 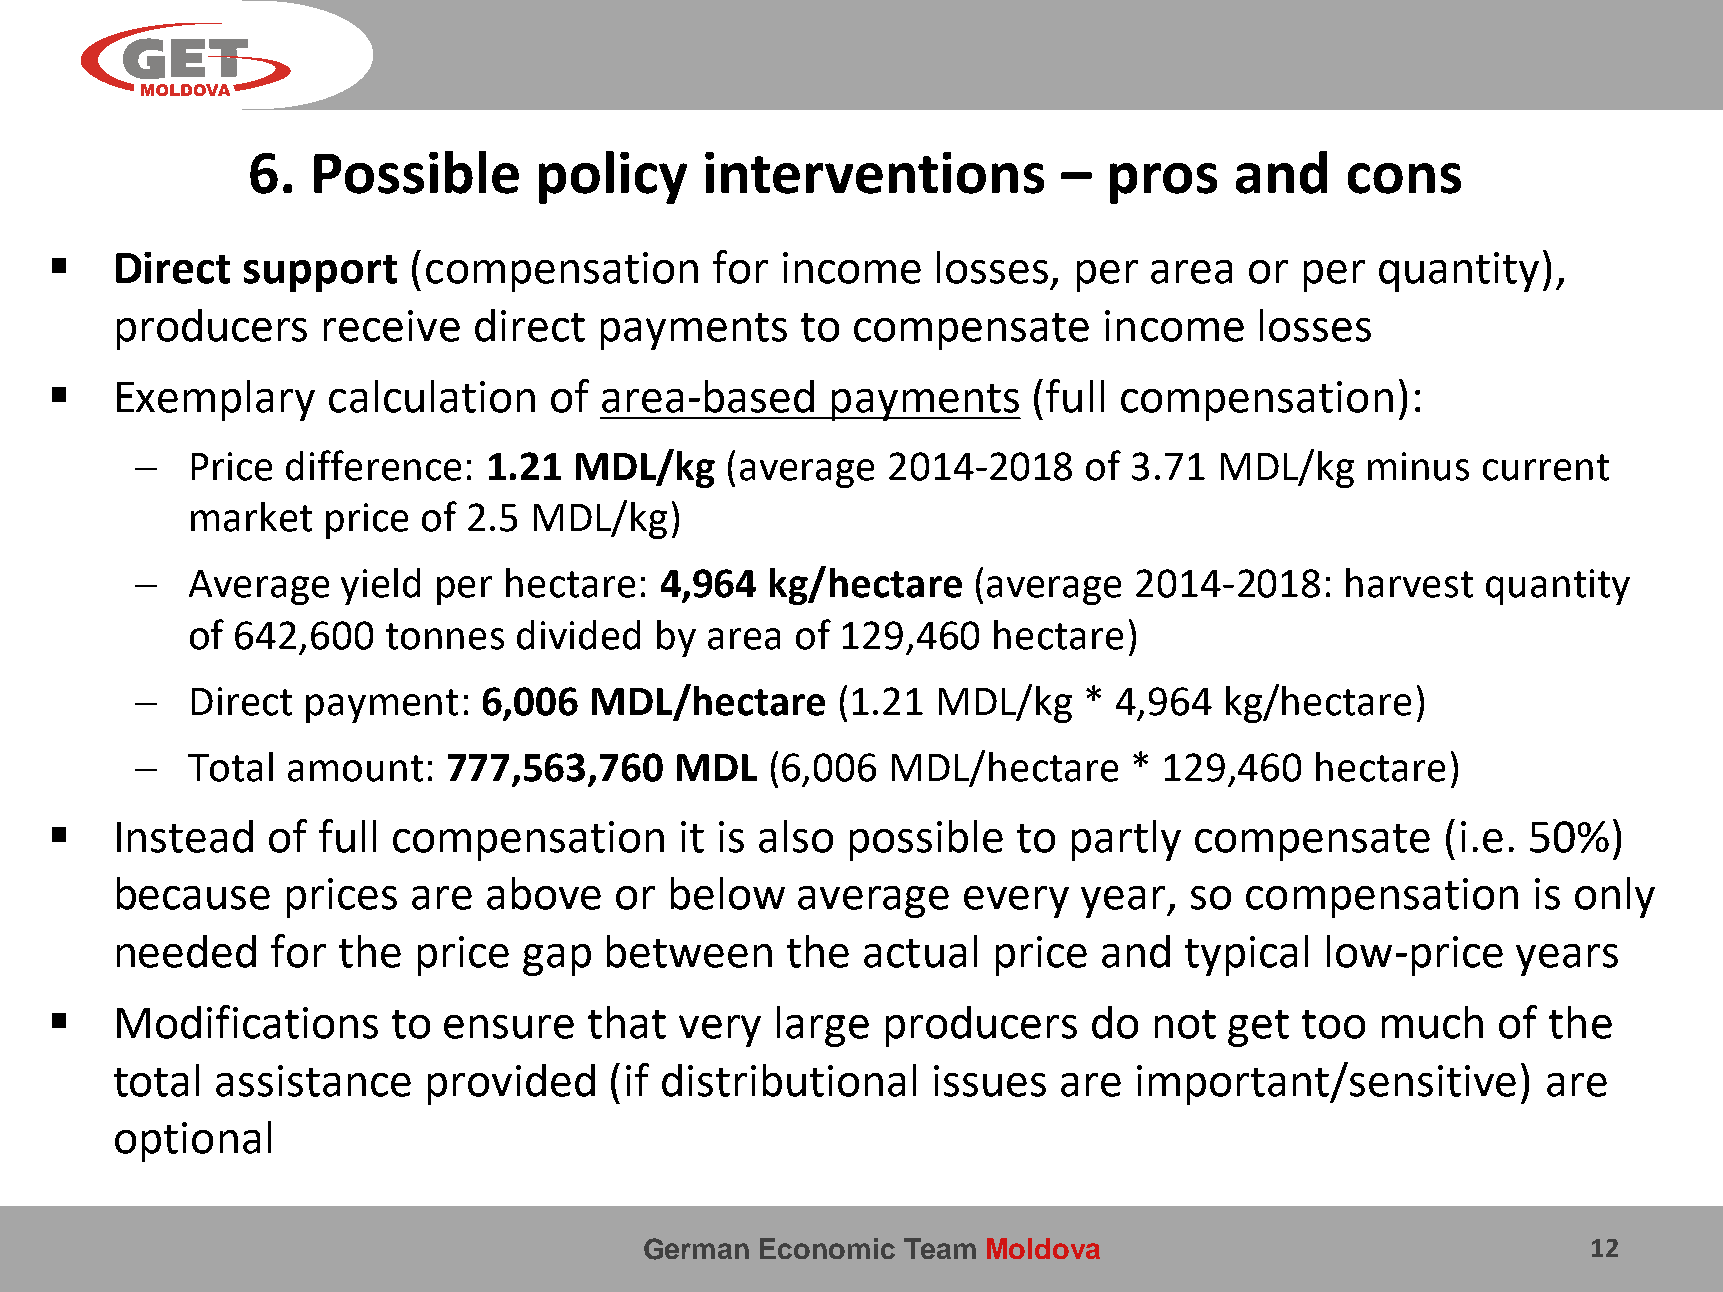 I want to click on calculation, so click(x=432, y=396).
